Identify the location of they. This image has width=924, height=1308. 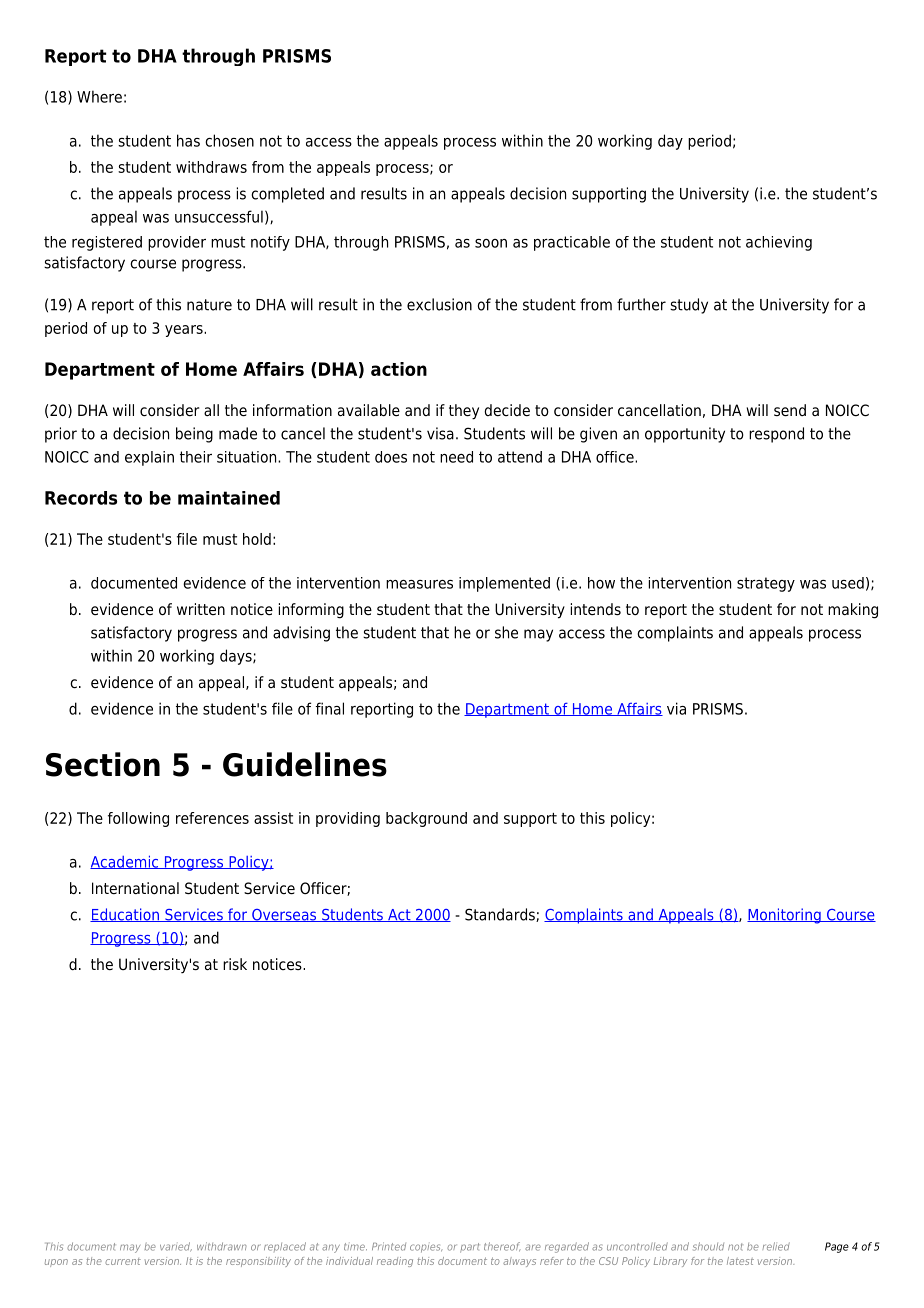
(464, 412).
